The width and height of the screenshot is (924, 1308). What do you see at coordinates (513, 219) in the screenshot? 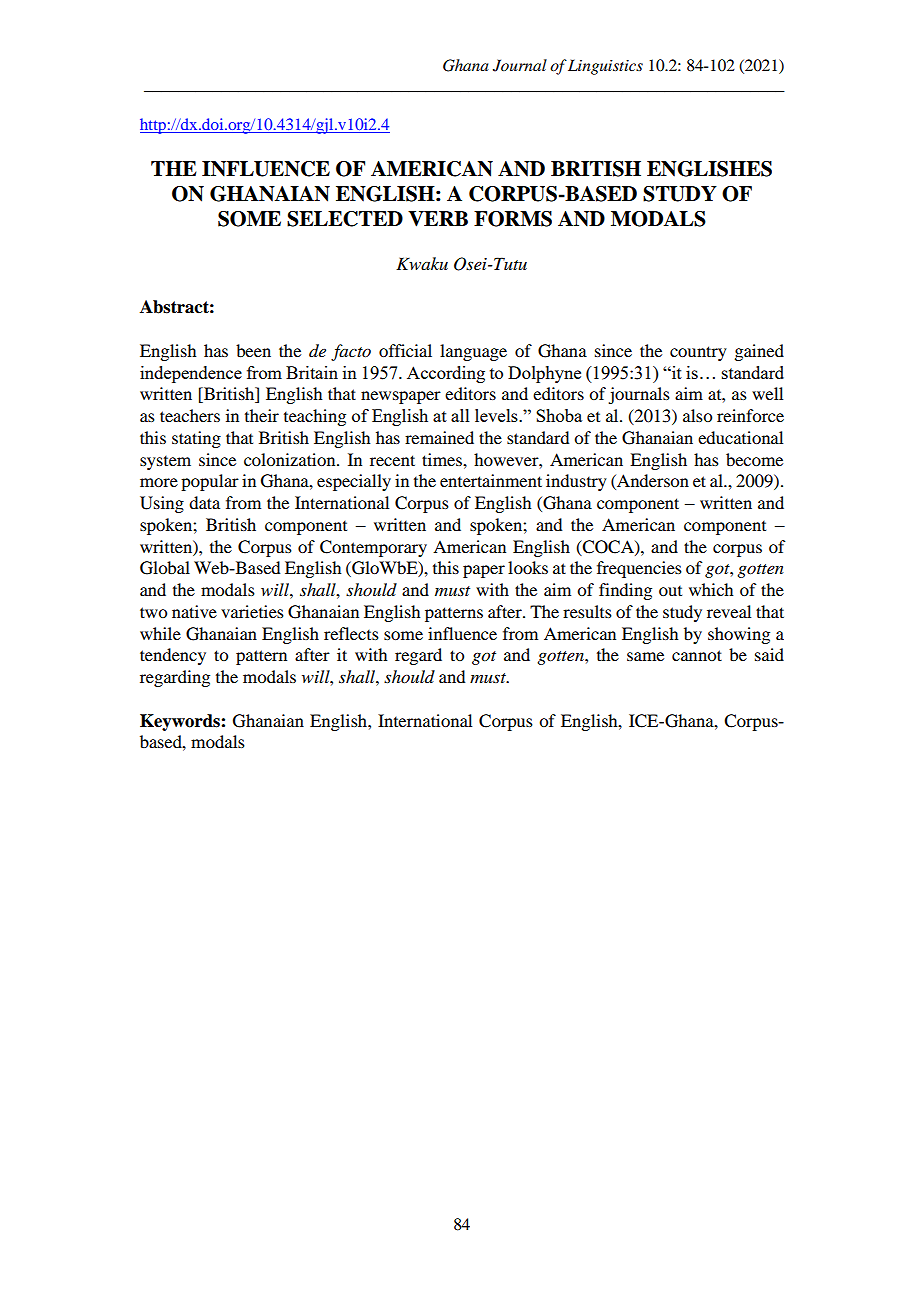
I see `FORMS` at bounding box center [513, 219].
